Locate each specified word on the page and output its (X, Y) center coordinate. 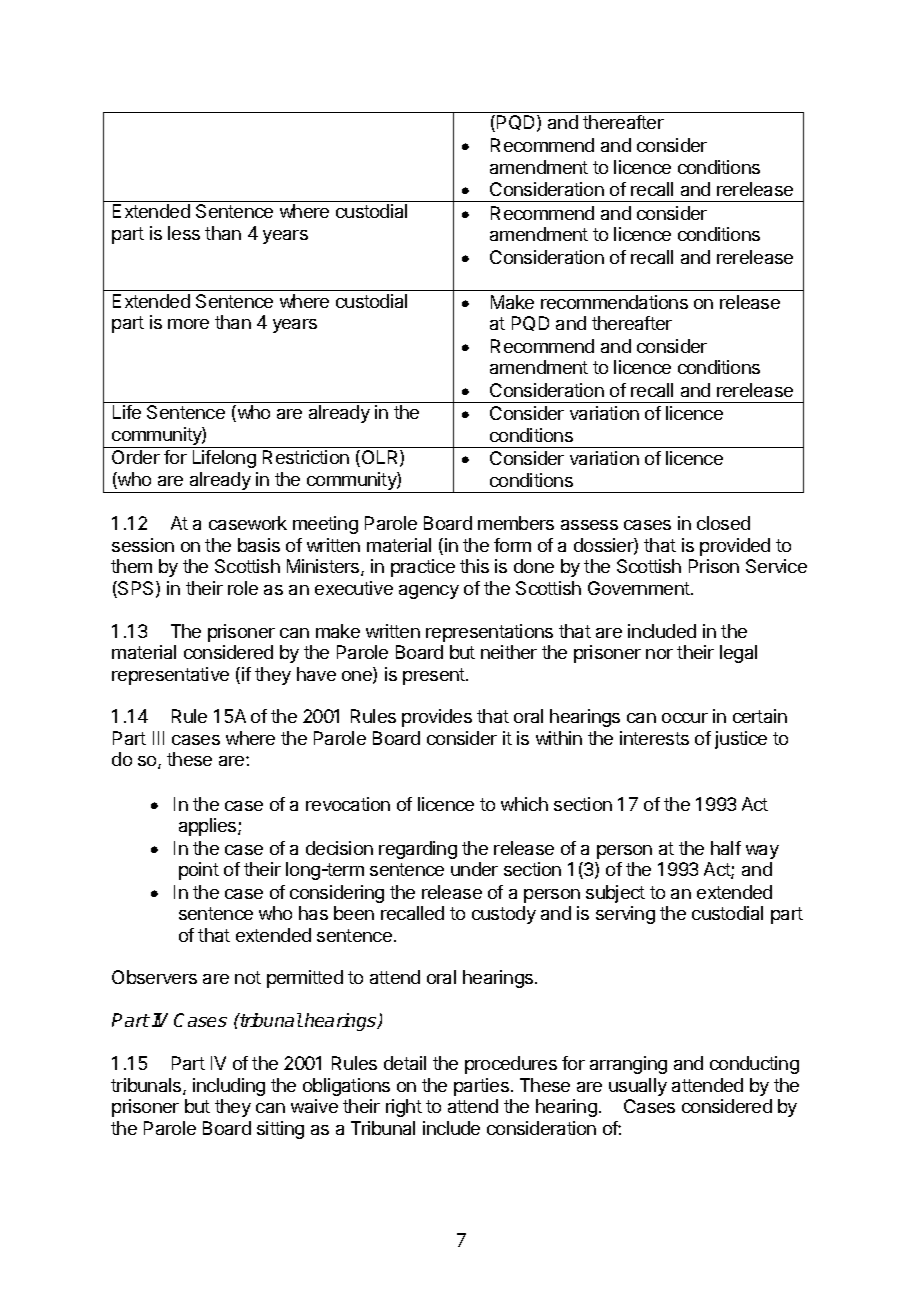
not (248, 977)
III (158, 738)
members (516, 523)
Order (136, 457)
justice (741, 740)
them (131, 566)
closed (723, 523)
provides (437, 718)
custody (504, 915)
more (188, 324)
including (229, 1087)
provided (735, 547)
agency (429, 592)
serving (625, 915)
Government (640, 588)
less (184, 233)
